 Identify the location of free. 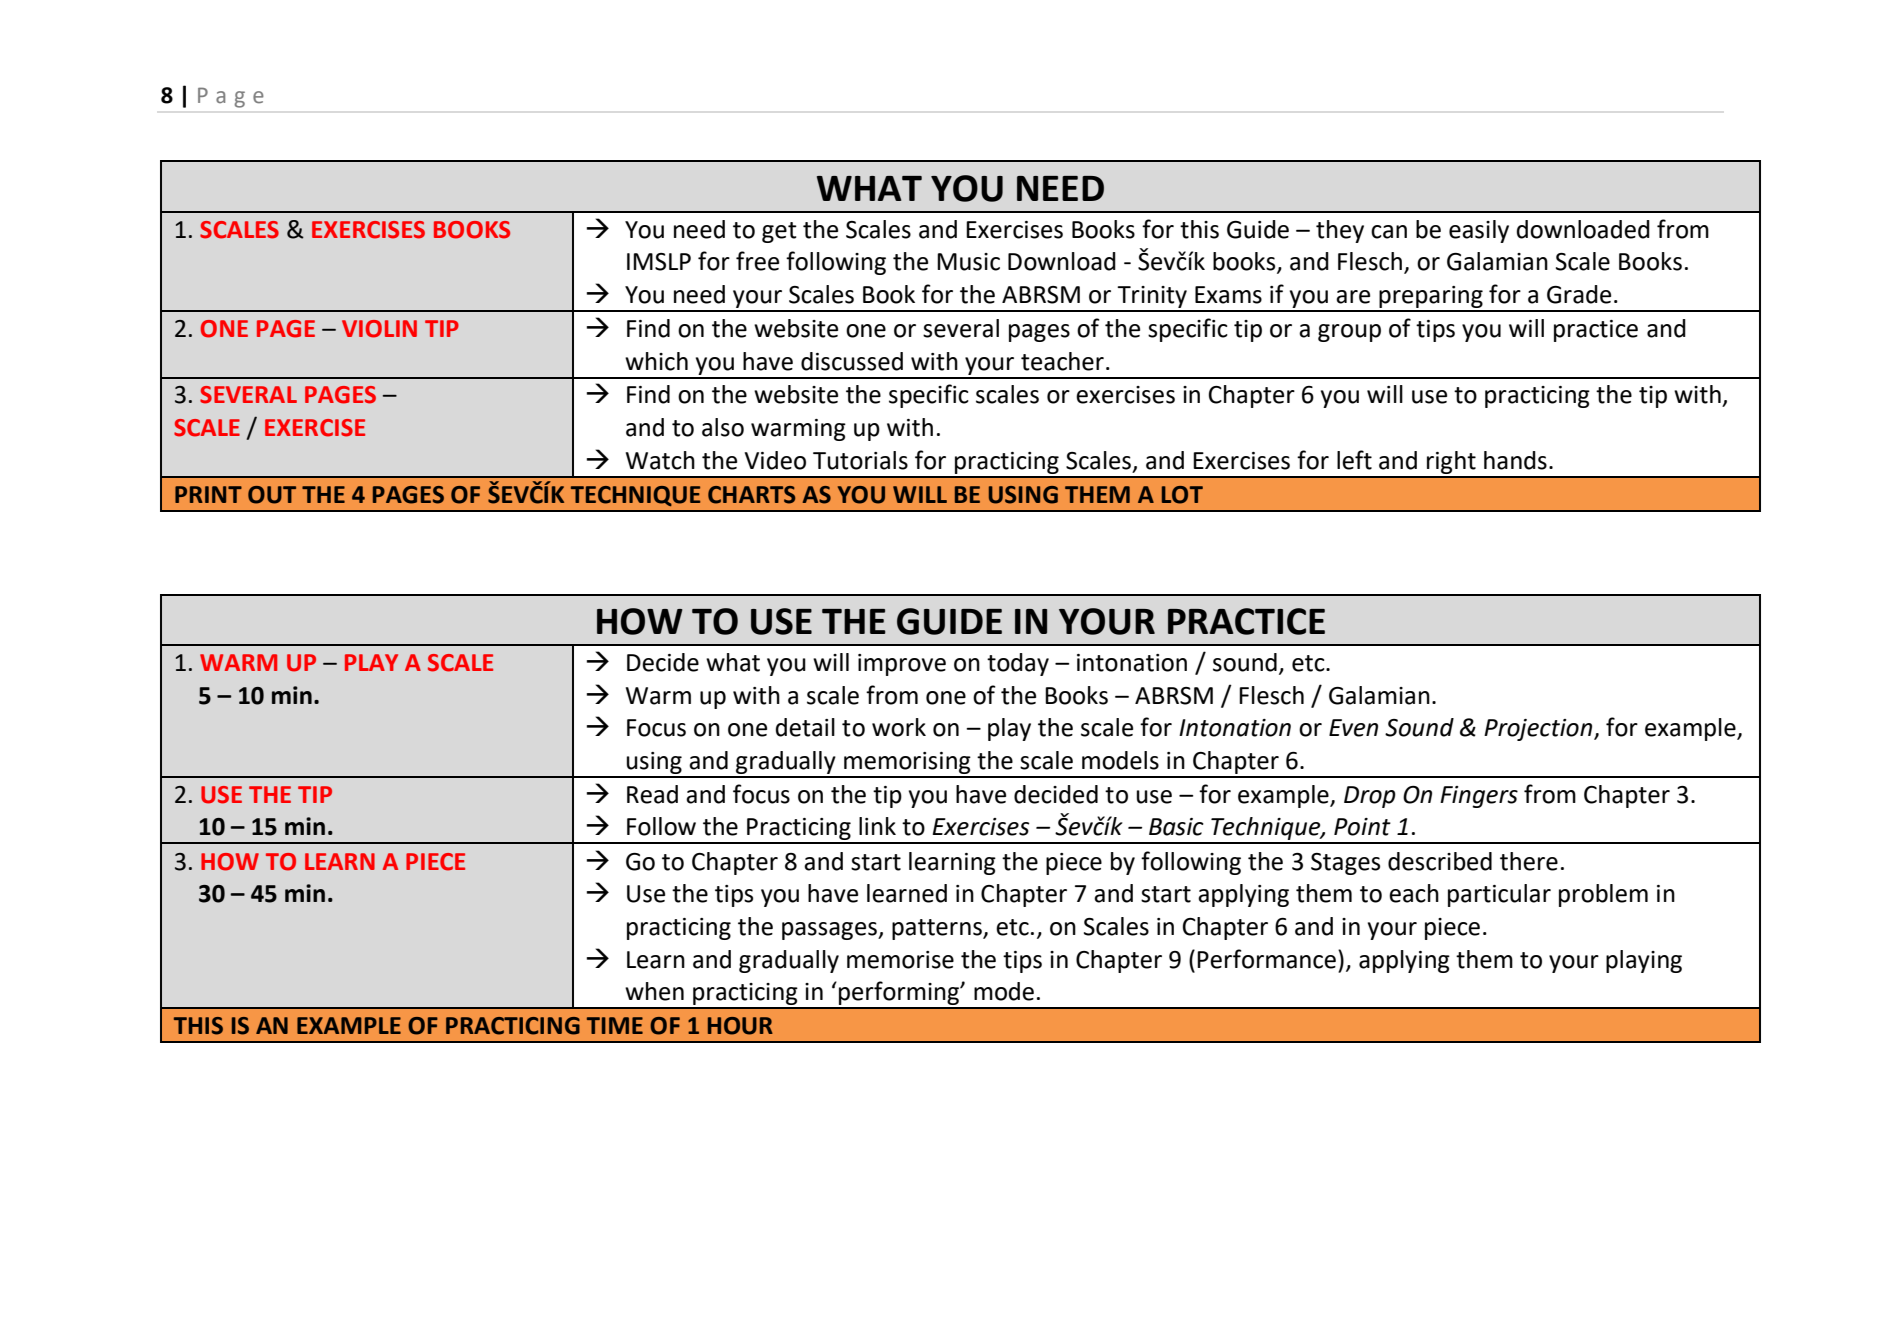
(757, 261).
